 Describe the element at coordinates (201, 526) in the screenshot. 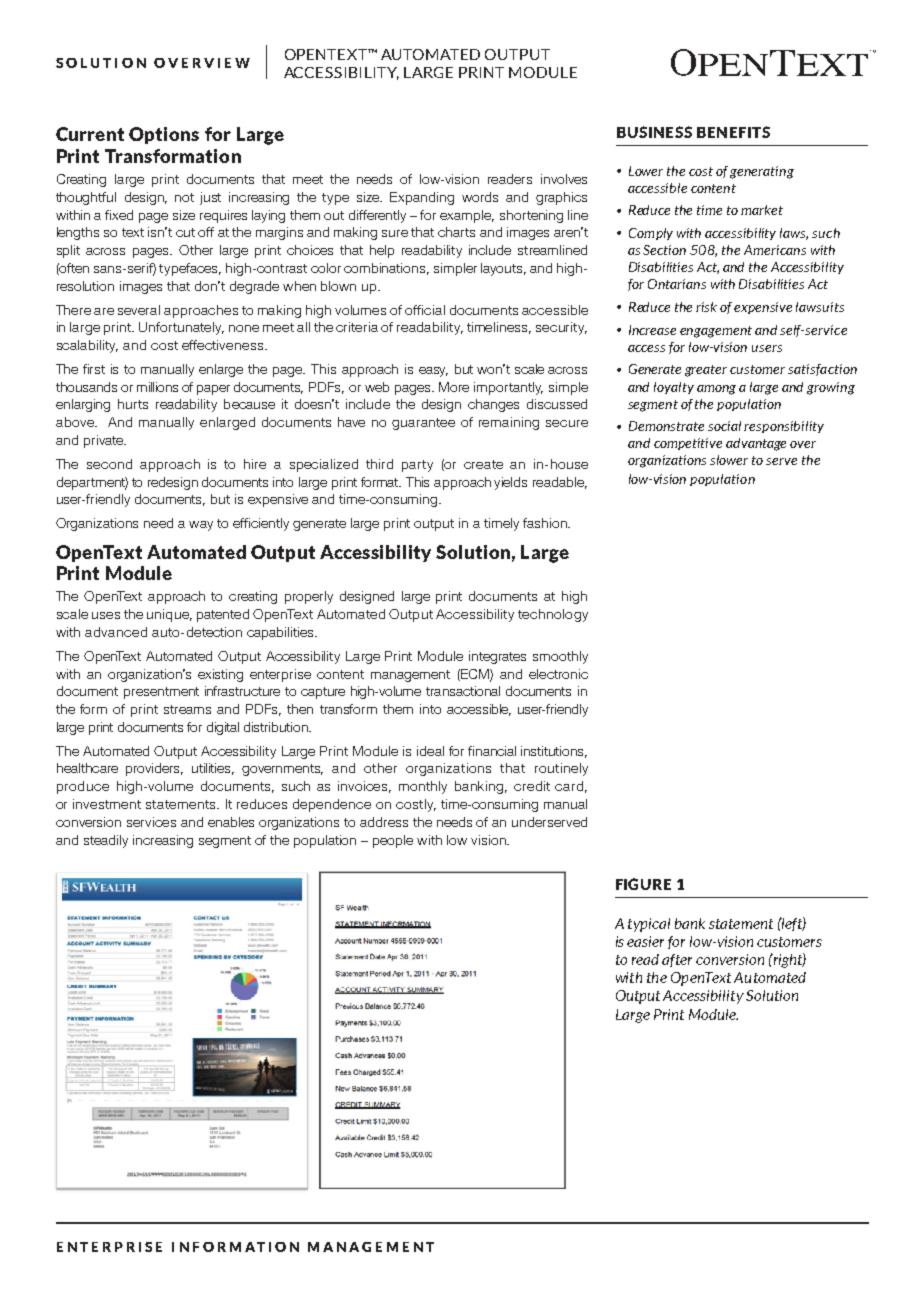

I see `way` at that location.
